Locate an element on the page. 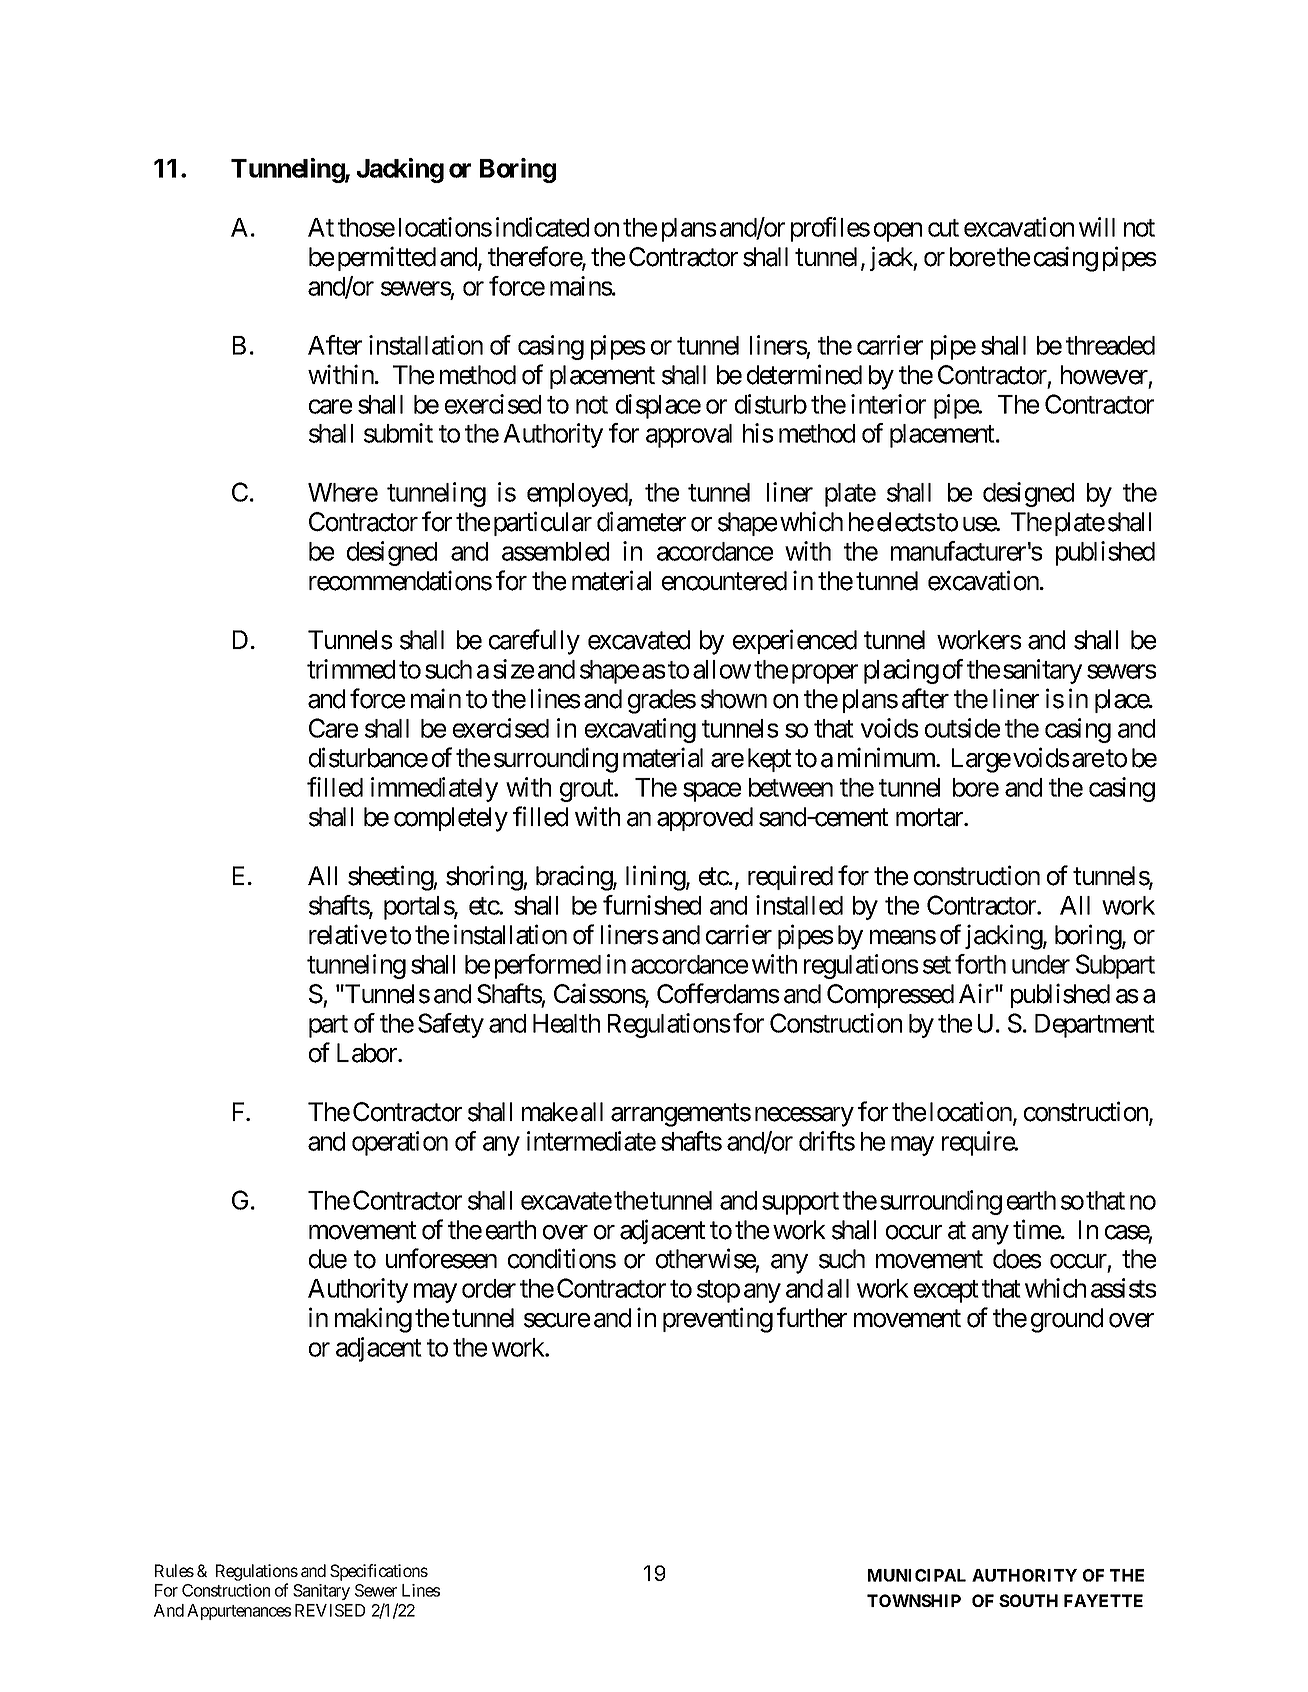 The height and width of the image is (1692, 1308). MUNICIPAL is located at coordinates (917, 1575).
